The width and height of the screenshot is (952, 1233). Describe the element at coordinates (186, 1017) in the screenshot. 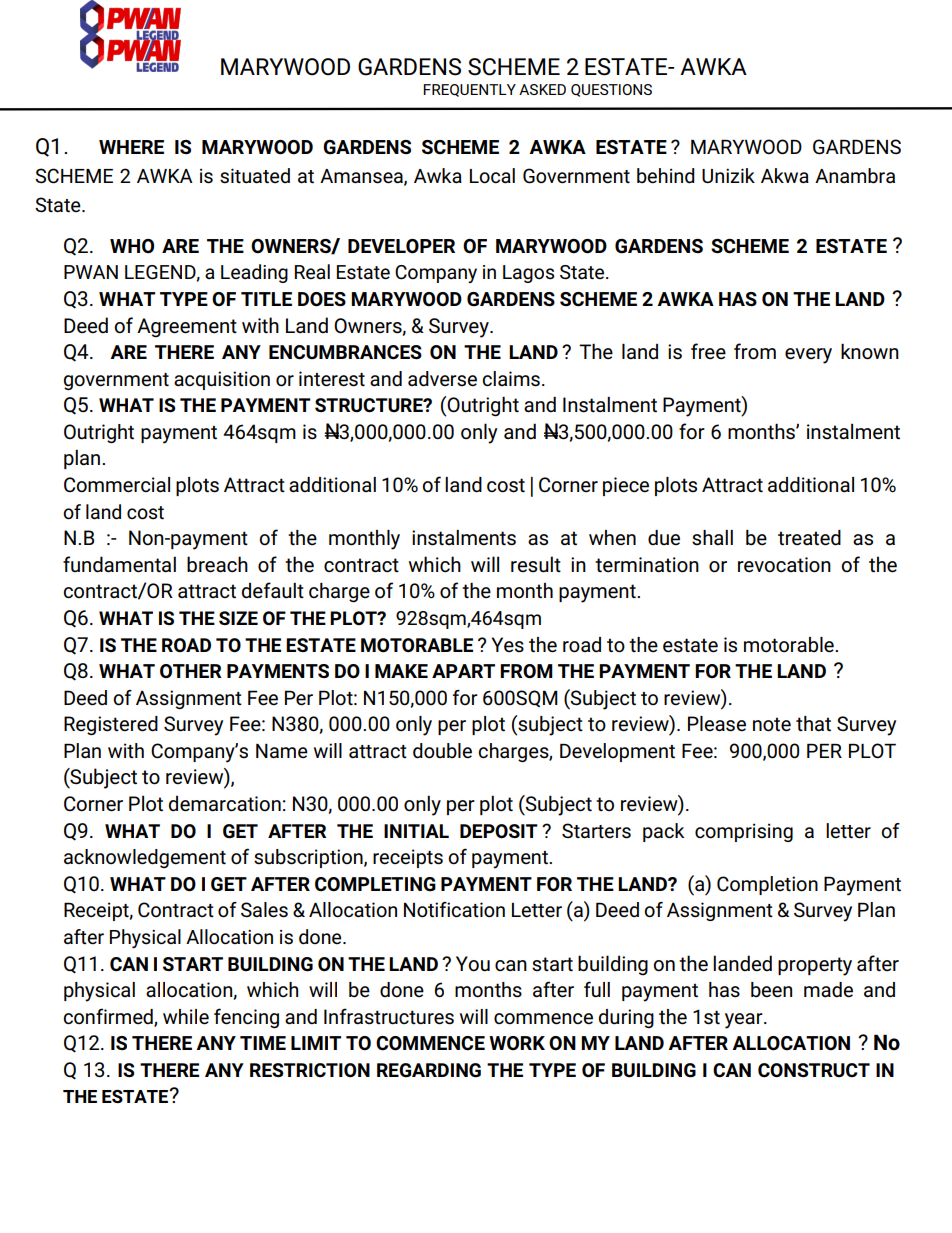

I see `while` at that location.
